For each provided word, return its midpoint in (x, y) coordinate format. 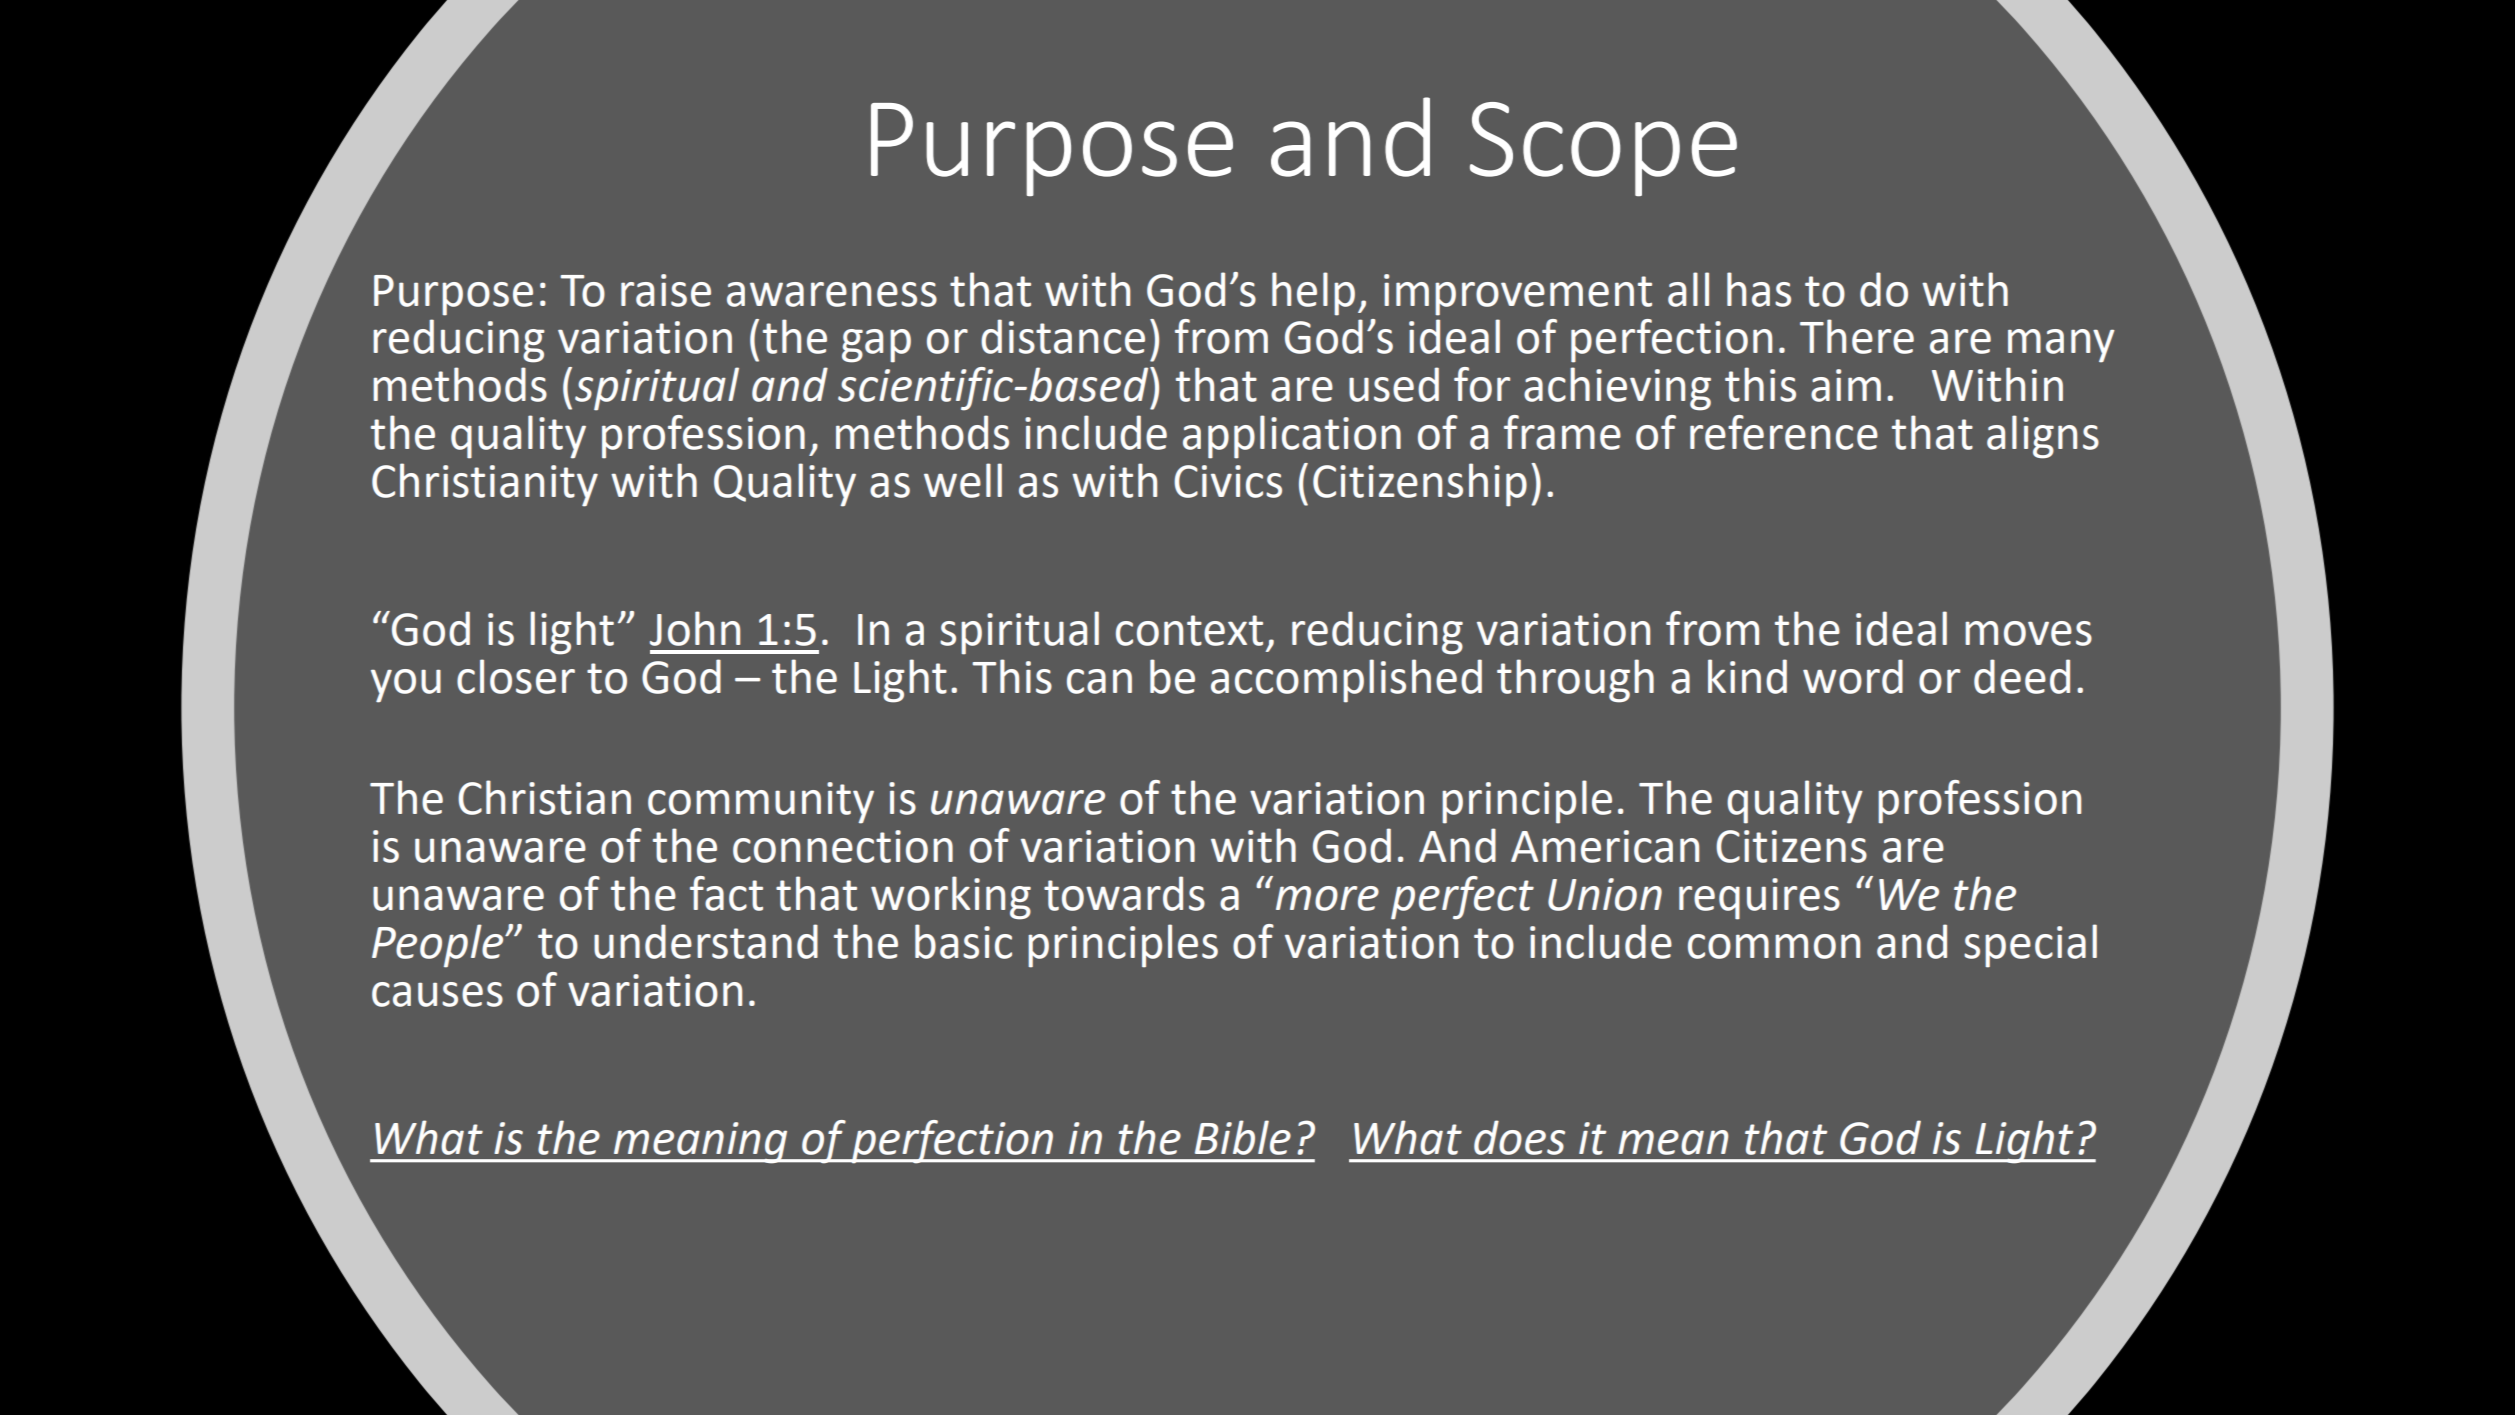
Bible (1243, 1137)
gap (876, 346)
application (1292, 437)
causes (437, 994)
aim (1846, 385)
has (1759, 289)
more (1327, 898)
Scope (1603, 149)
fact (726, 893)
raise (666, 290)
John (695, 628)
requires (1759, 899)
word (1853, 676)
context (1189, 630)
